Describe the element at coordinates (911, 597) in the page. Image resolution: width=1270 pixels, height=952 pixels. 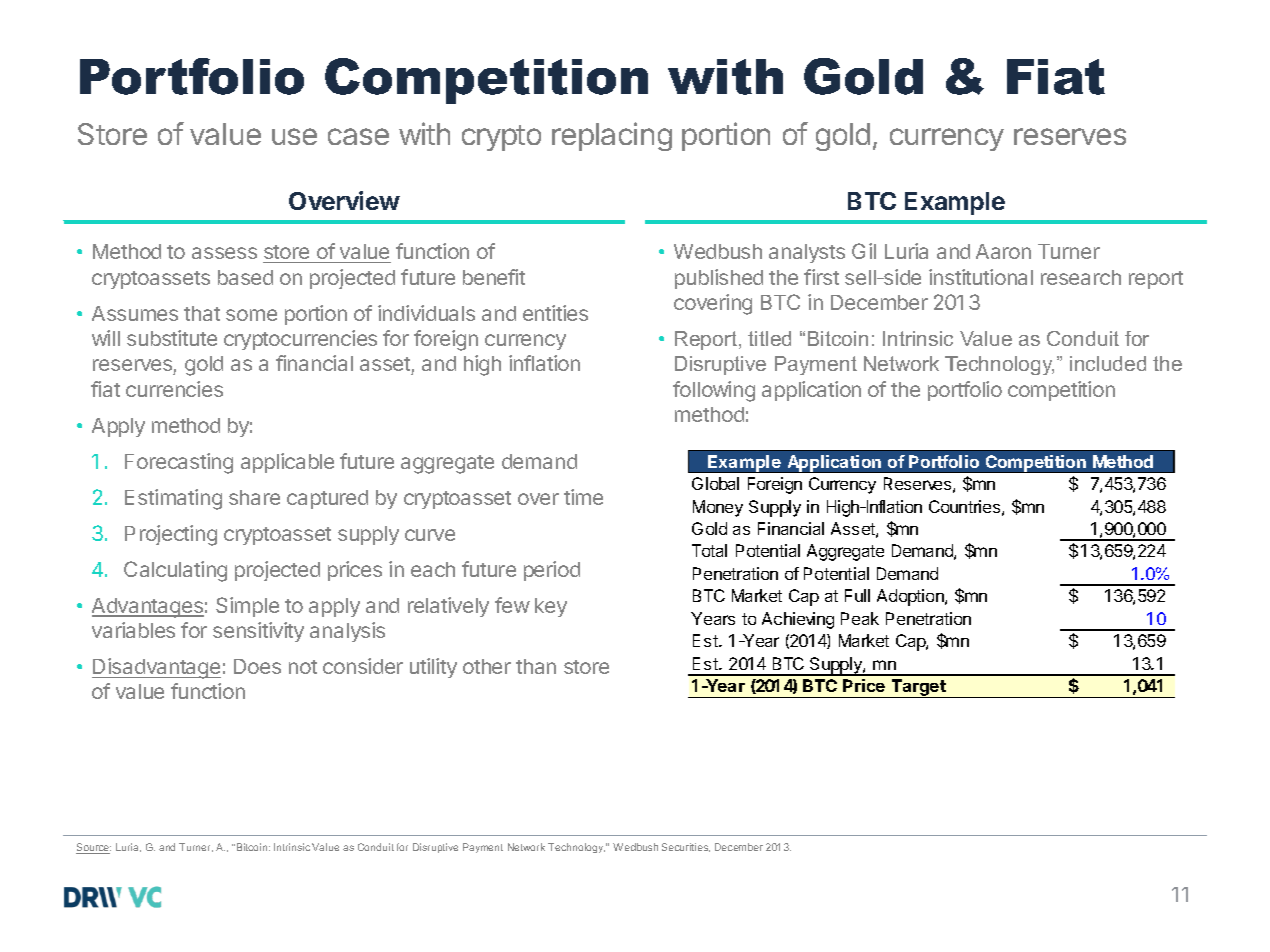
I see `Adoption` at that location.
